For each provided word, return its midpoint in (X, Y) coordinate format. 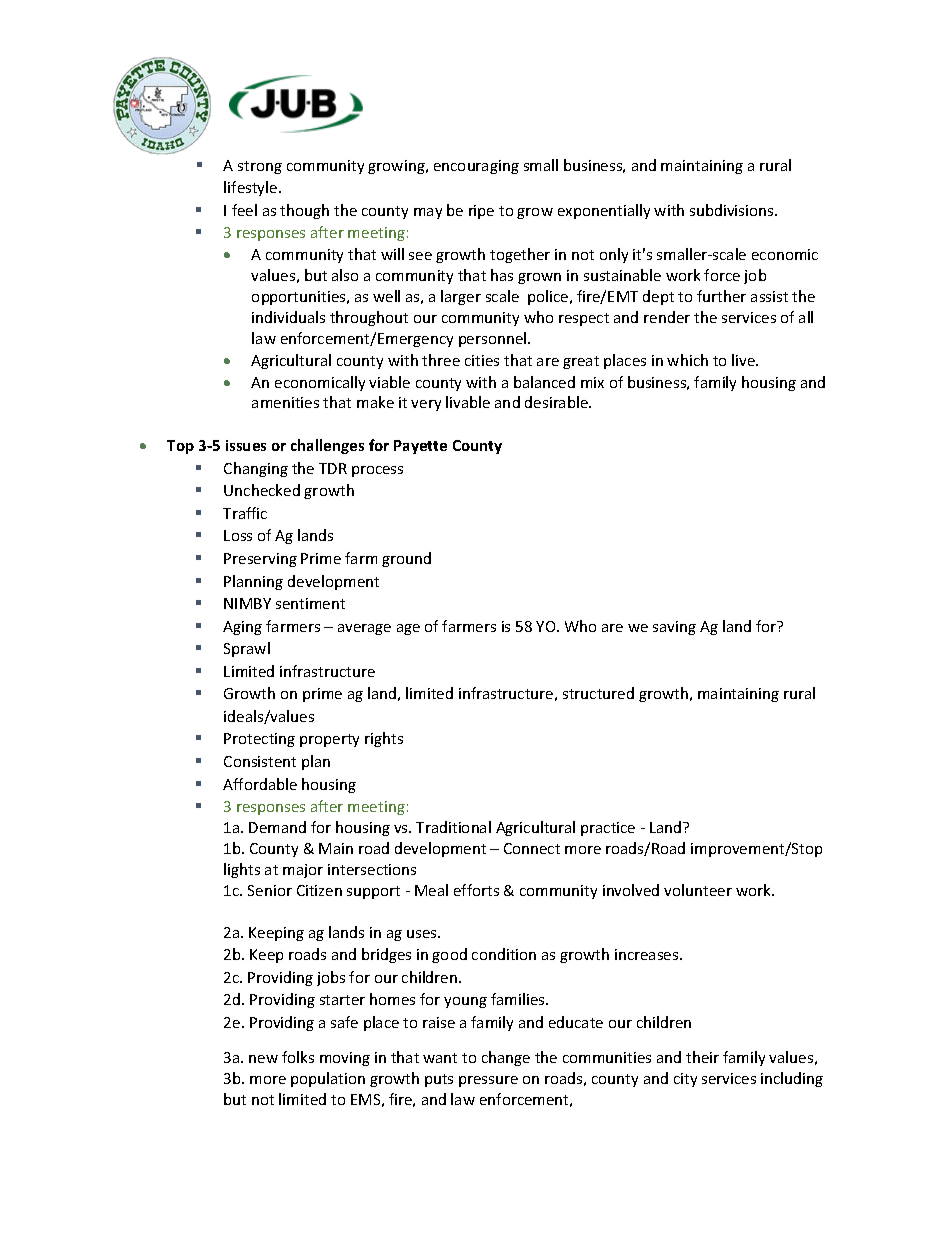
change (506, 1058)
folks (298, 1057)
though (304, 211)
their (702, 1057)
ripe (481, 212)
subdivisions (733, 210)
